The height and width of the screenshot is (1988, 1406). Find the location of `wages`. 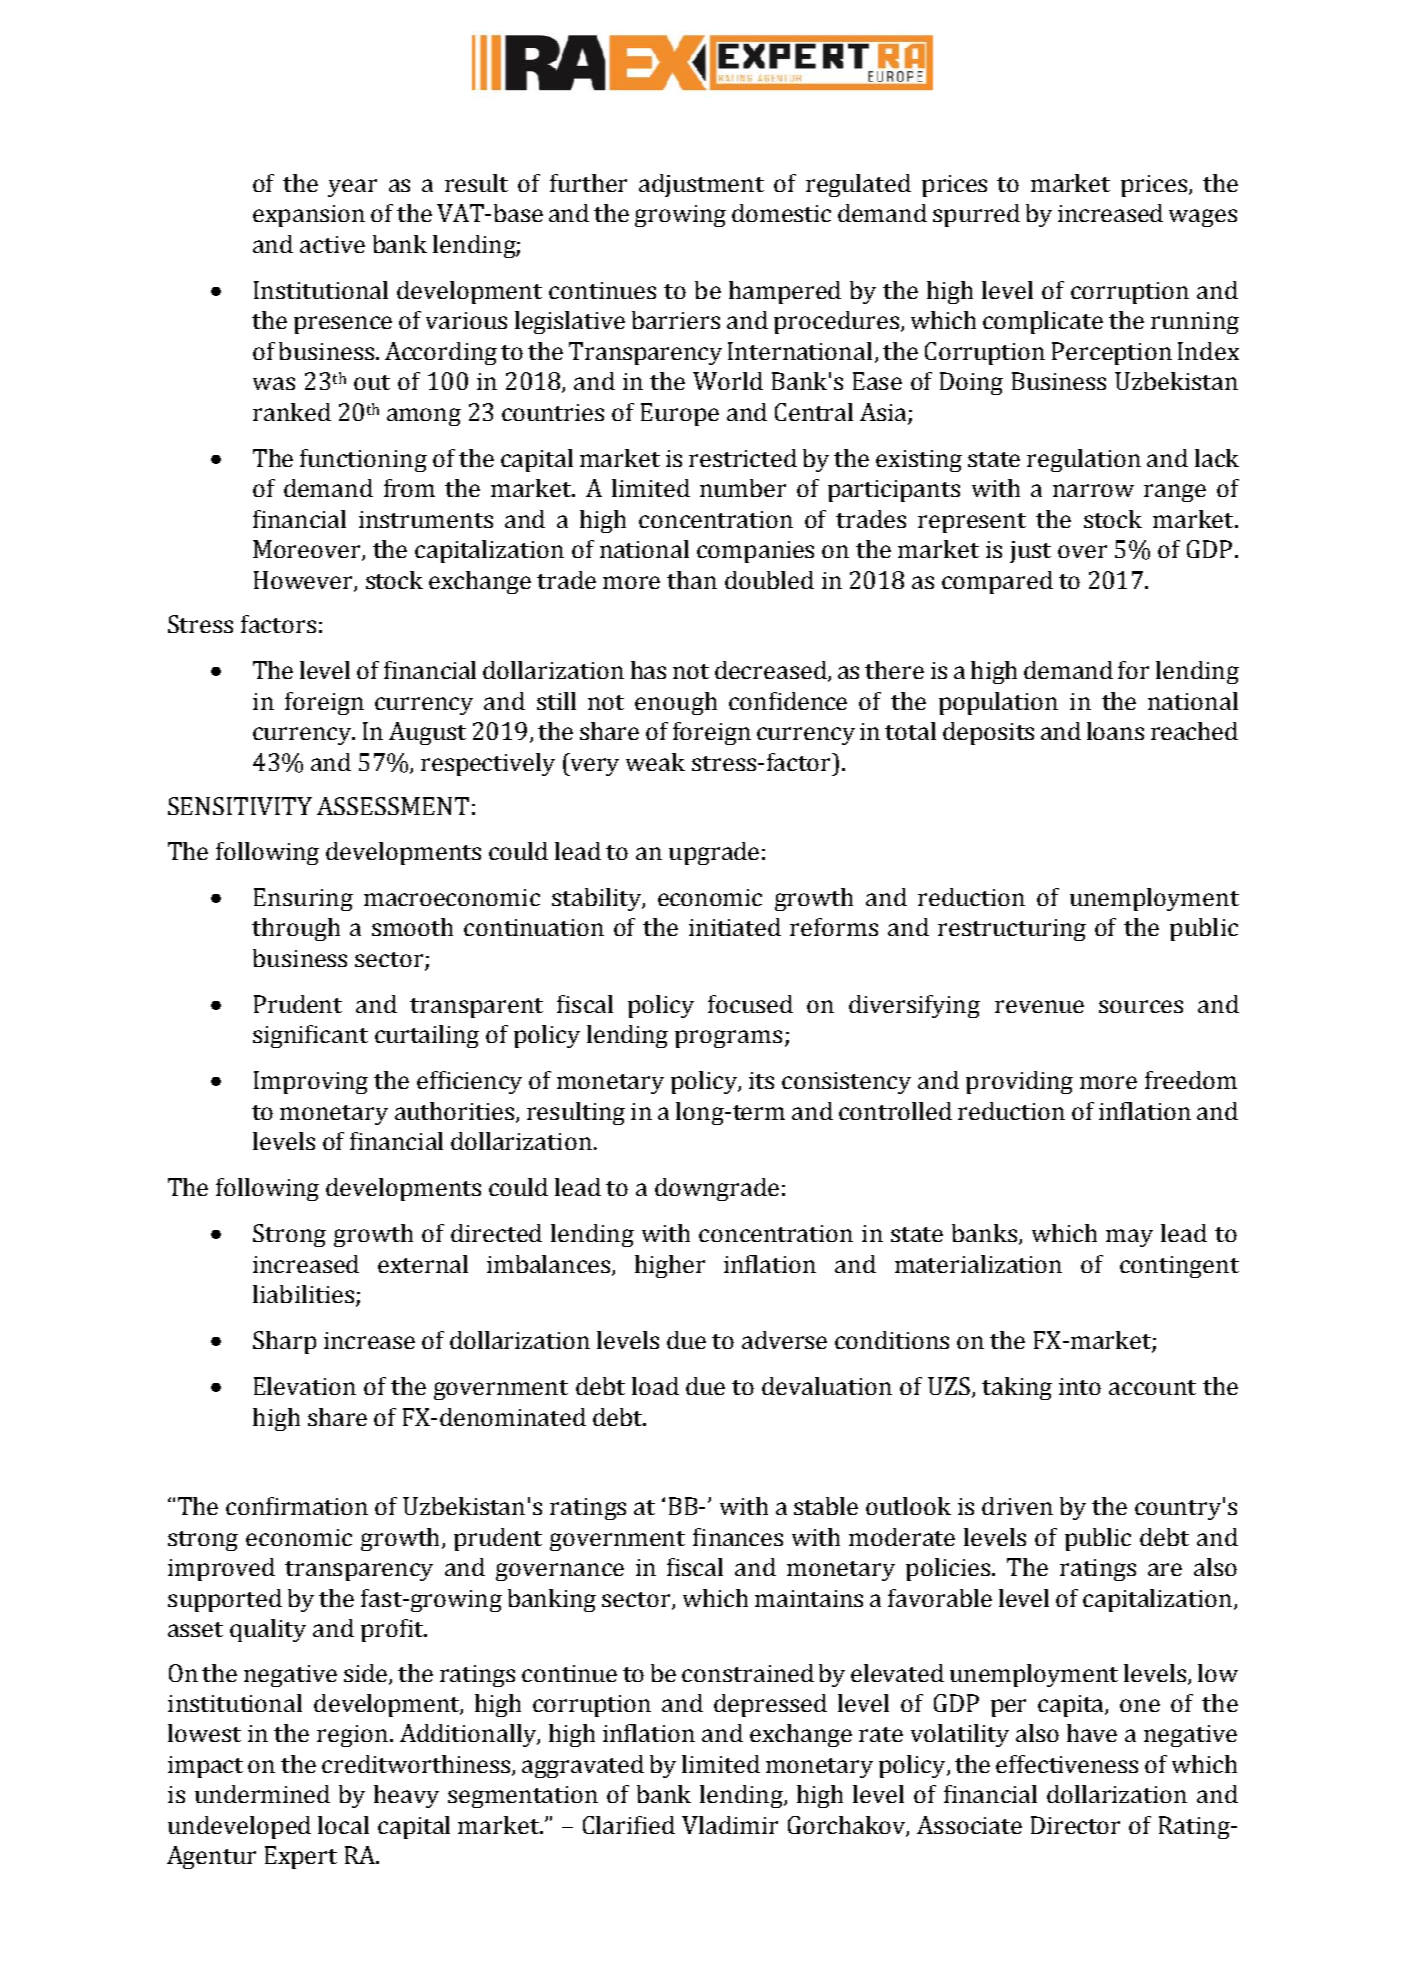

wages is located at coordinates (1203, 218).
